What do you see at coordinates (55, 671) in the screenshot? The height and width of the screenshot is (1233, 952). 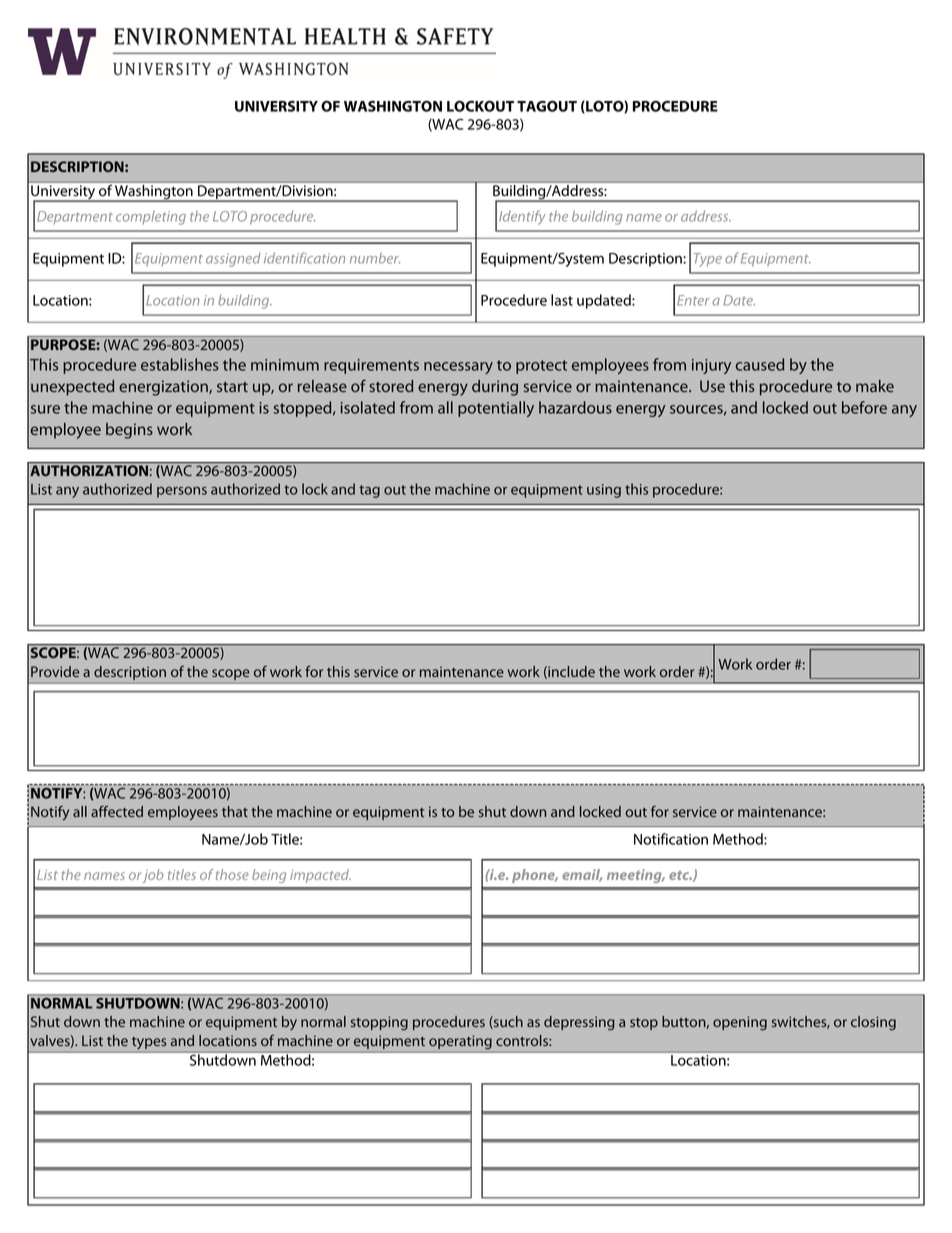 I see `Provide` at bounding box center [55, 671].
